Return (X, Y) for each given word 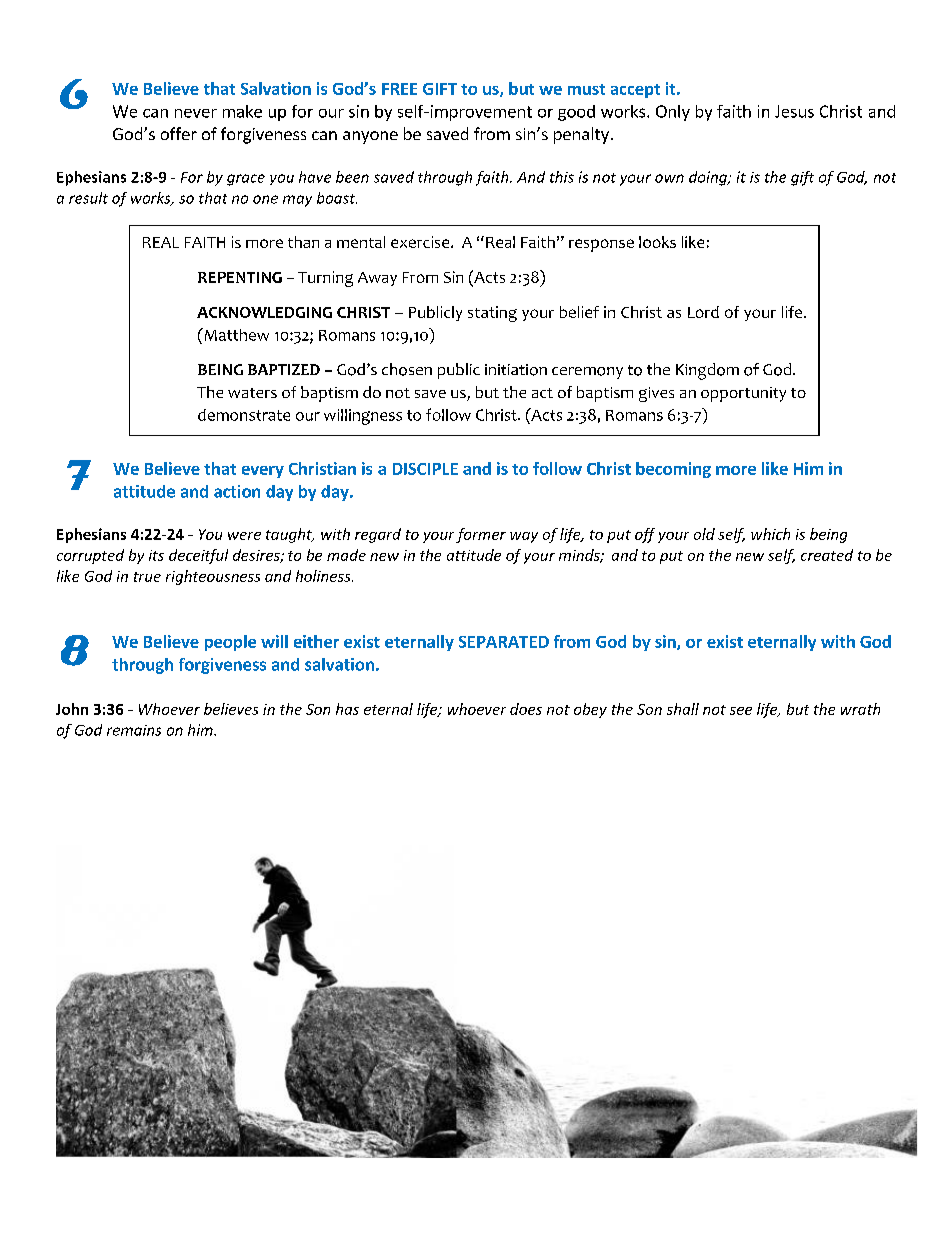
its (156, 555)
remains (134, 730)
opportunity (743, 394)
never (196, 113)
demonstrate (244, 415)
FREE (399, 89)
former (481, 535)
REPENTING (240, 277)
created (827, 555)
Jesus (794, 111)
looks (657, 242)
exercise (421, 242)
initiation (516, 370)
